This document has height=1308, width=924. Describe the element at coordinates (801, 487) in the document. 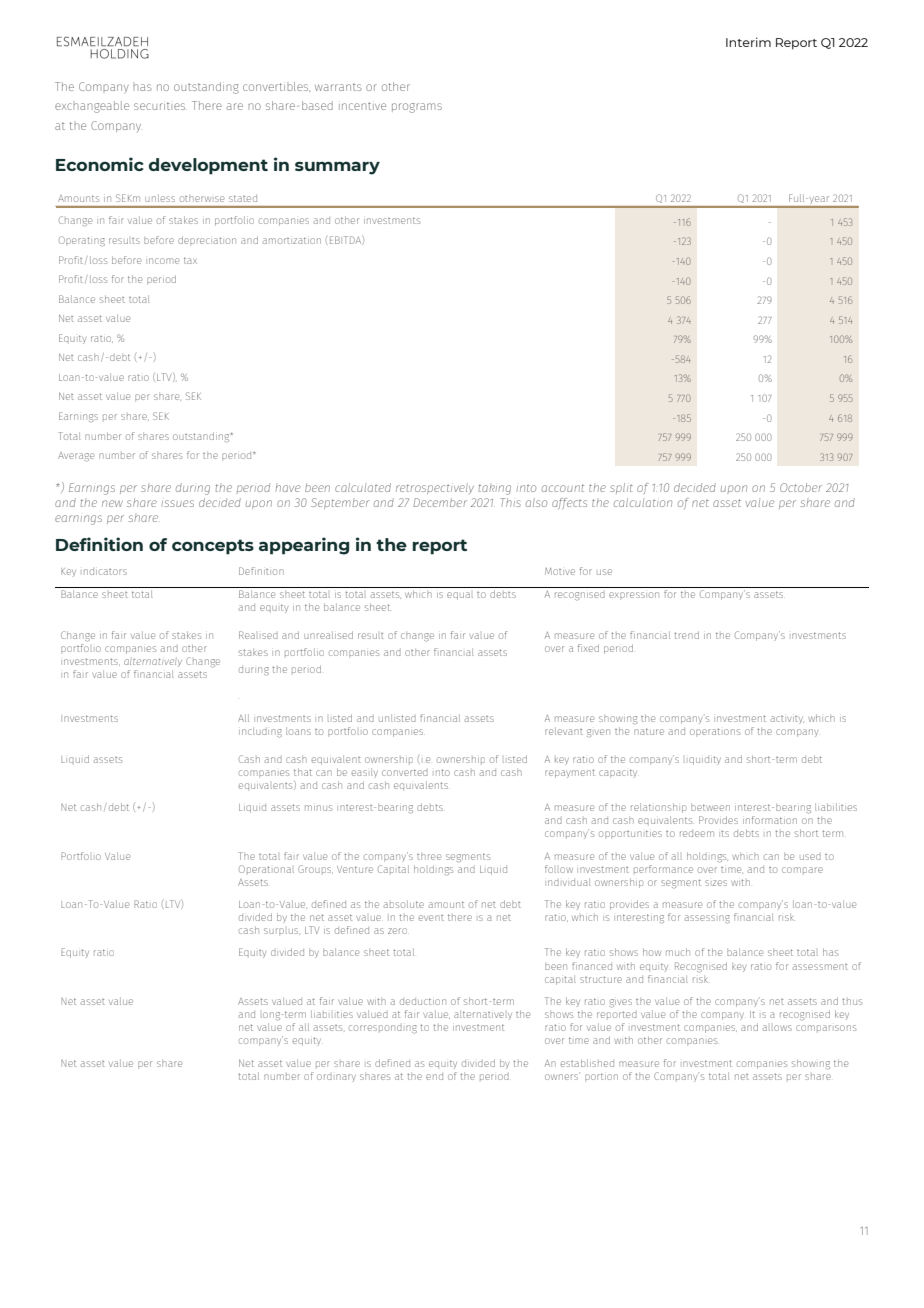

I see `October` at that location.
